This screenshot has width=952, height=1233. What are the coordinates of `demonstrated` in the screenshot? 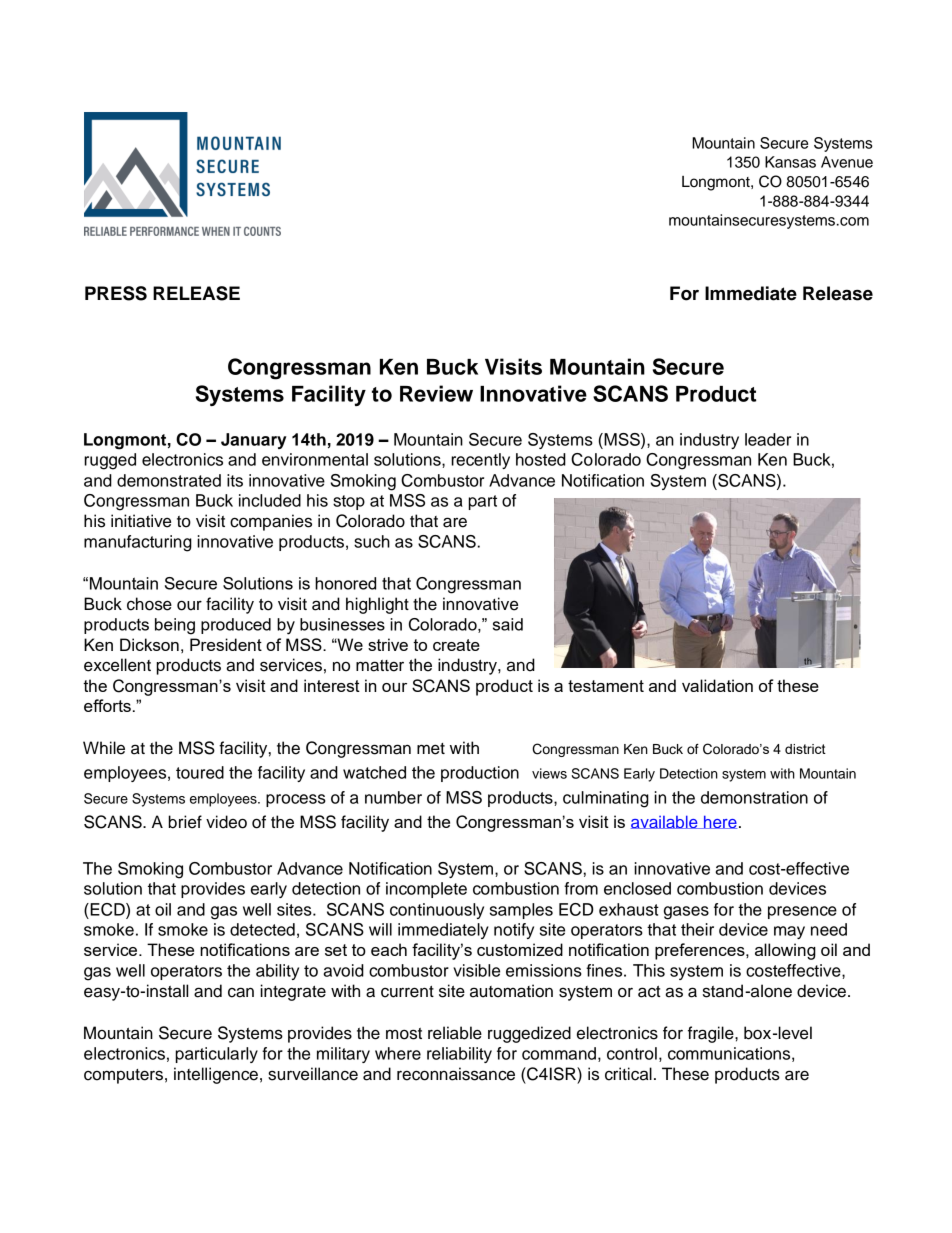 It's located at (169, 480).
